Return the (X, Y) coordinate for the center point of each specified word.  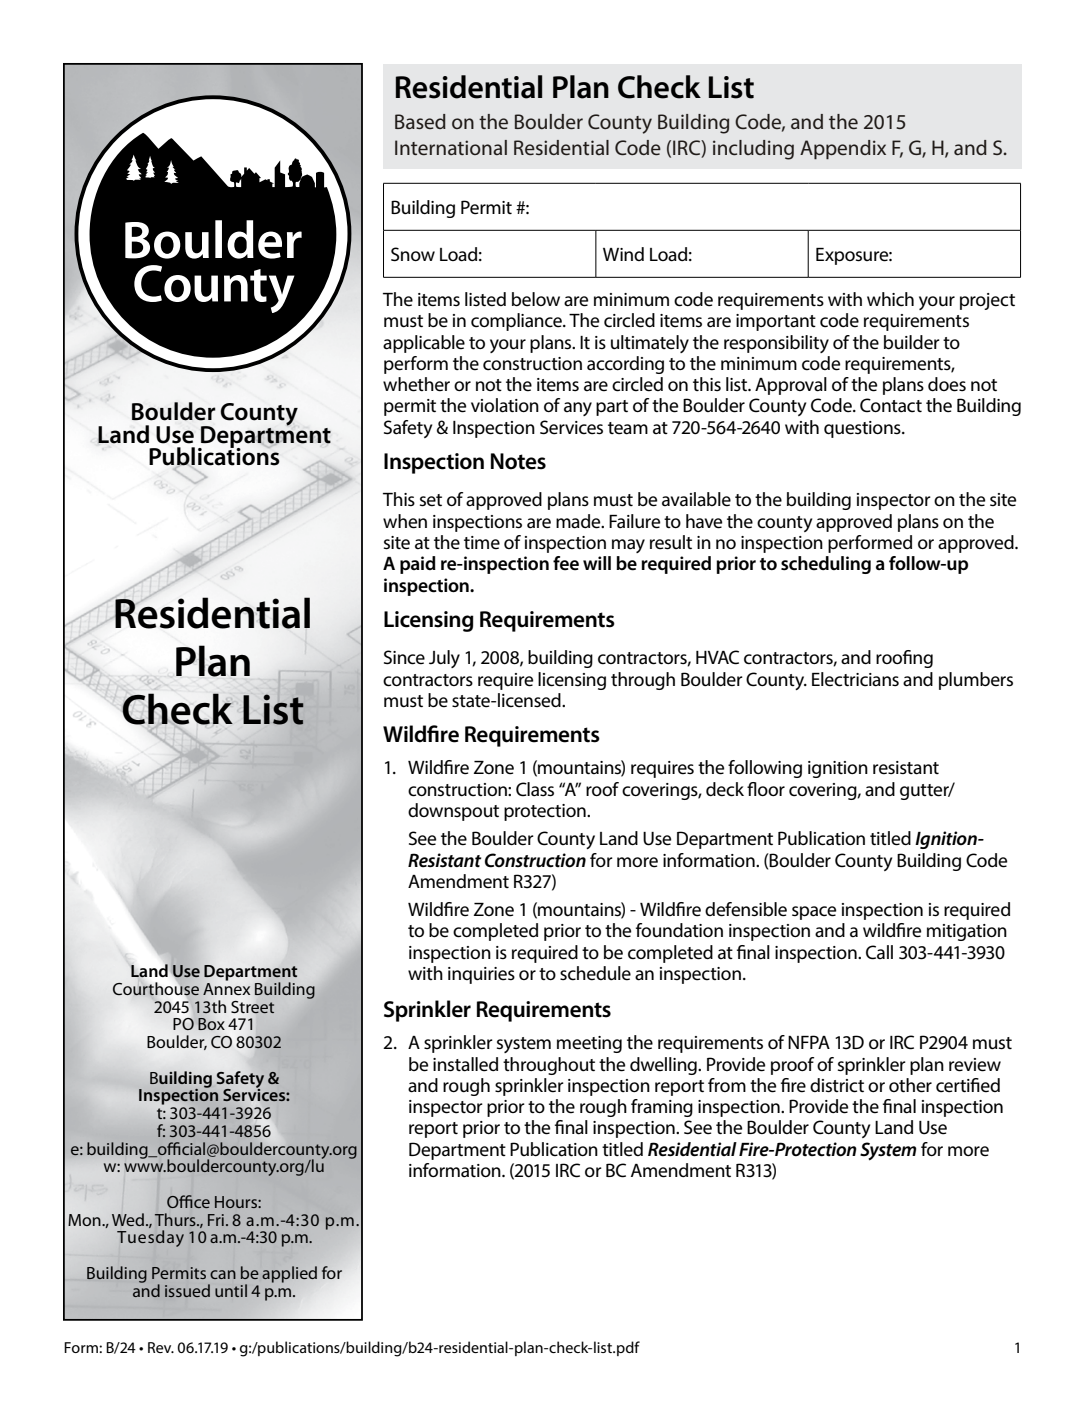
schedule (595, 973)
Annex (226, 989)
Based (420, 121)
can (223, 1274)
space (814, 913)
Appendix (843, 150)
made (579, 521)
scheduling (826, 565)
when (405, 521)
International (451, 147)
